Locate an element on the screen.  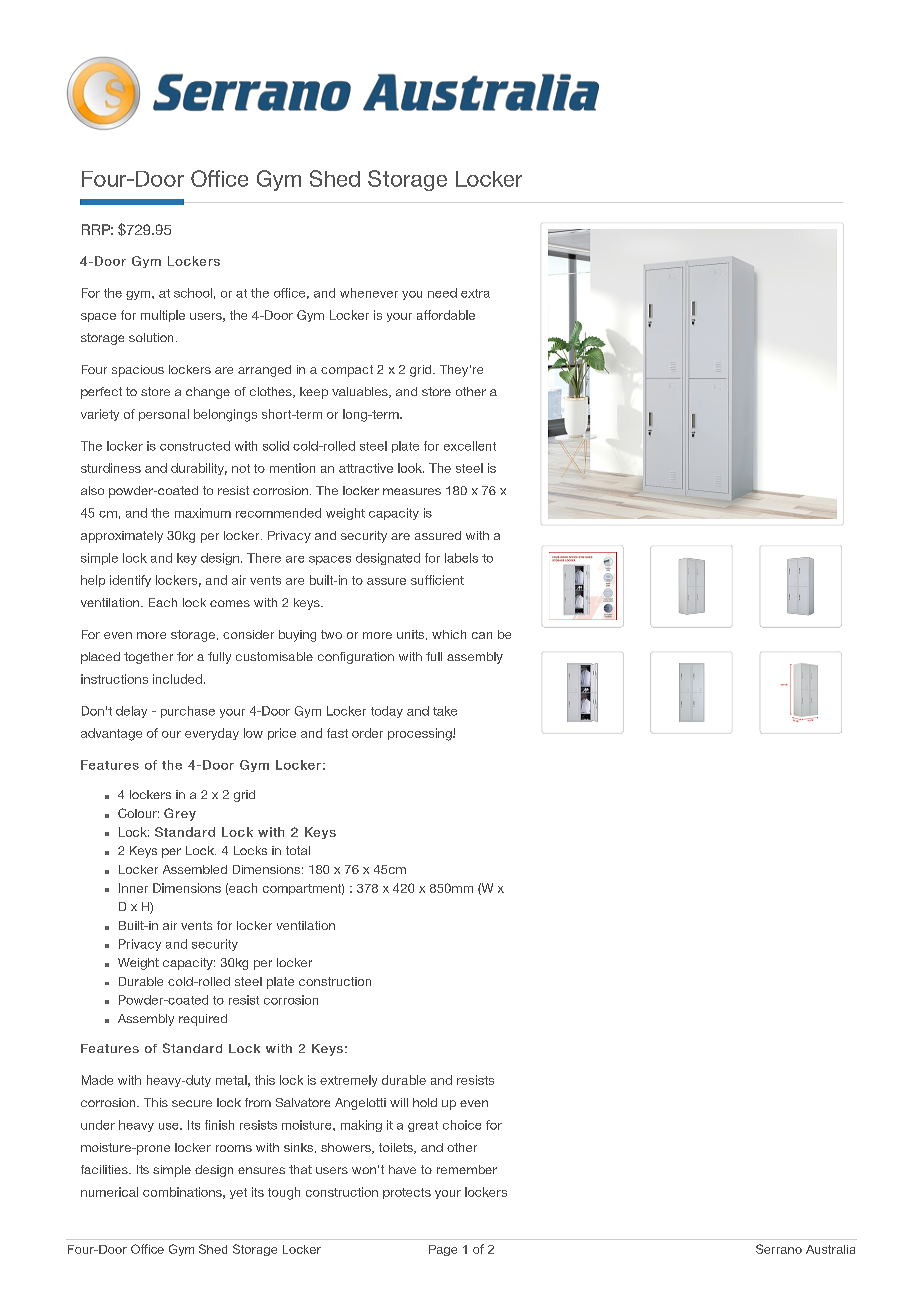
multiple is located at coordinates (163, 316).
